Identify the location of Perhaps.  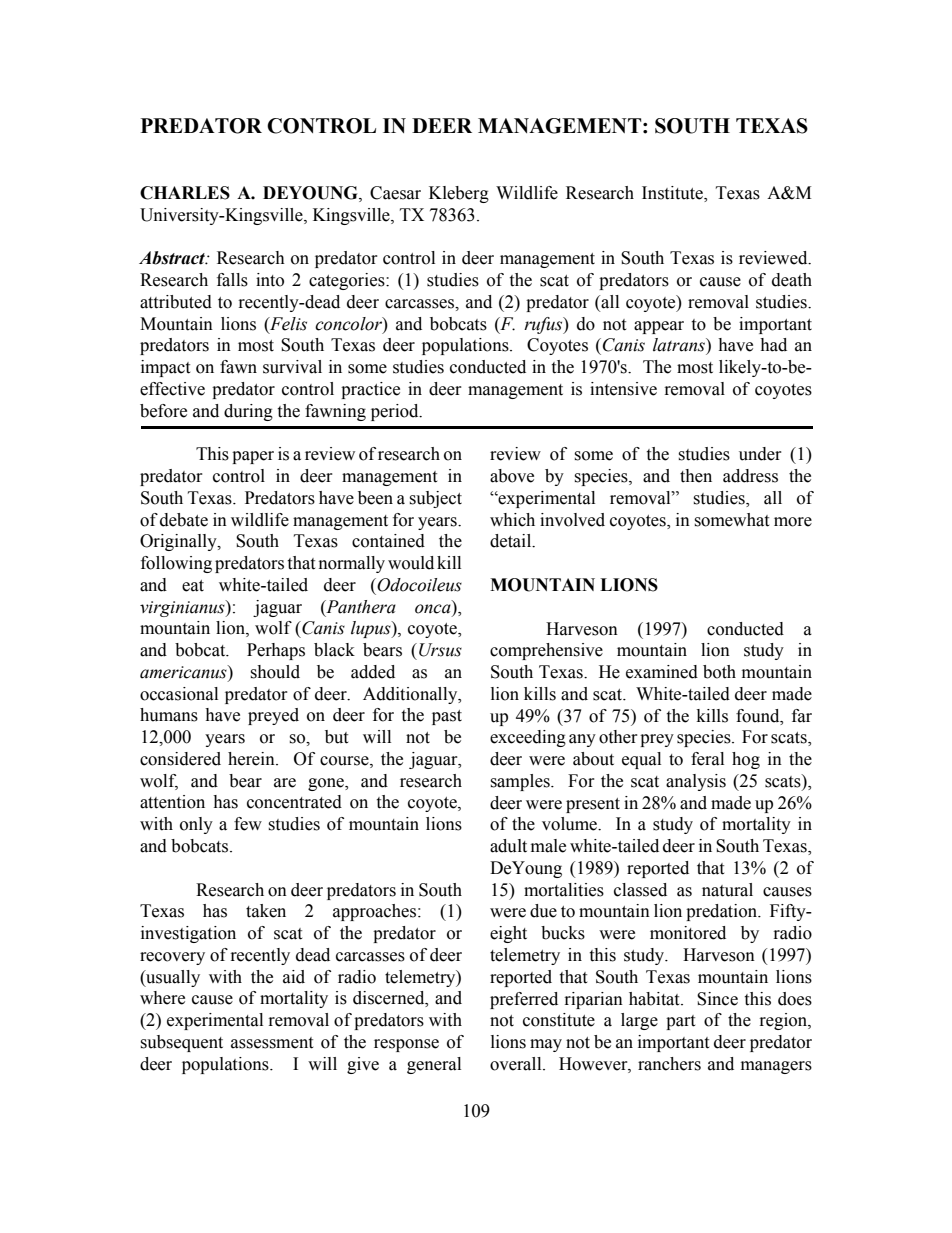
(276, 651).
